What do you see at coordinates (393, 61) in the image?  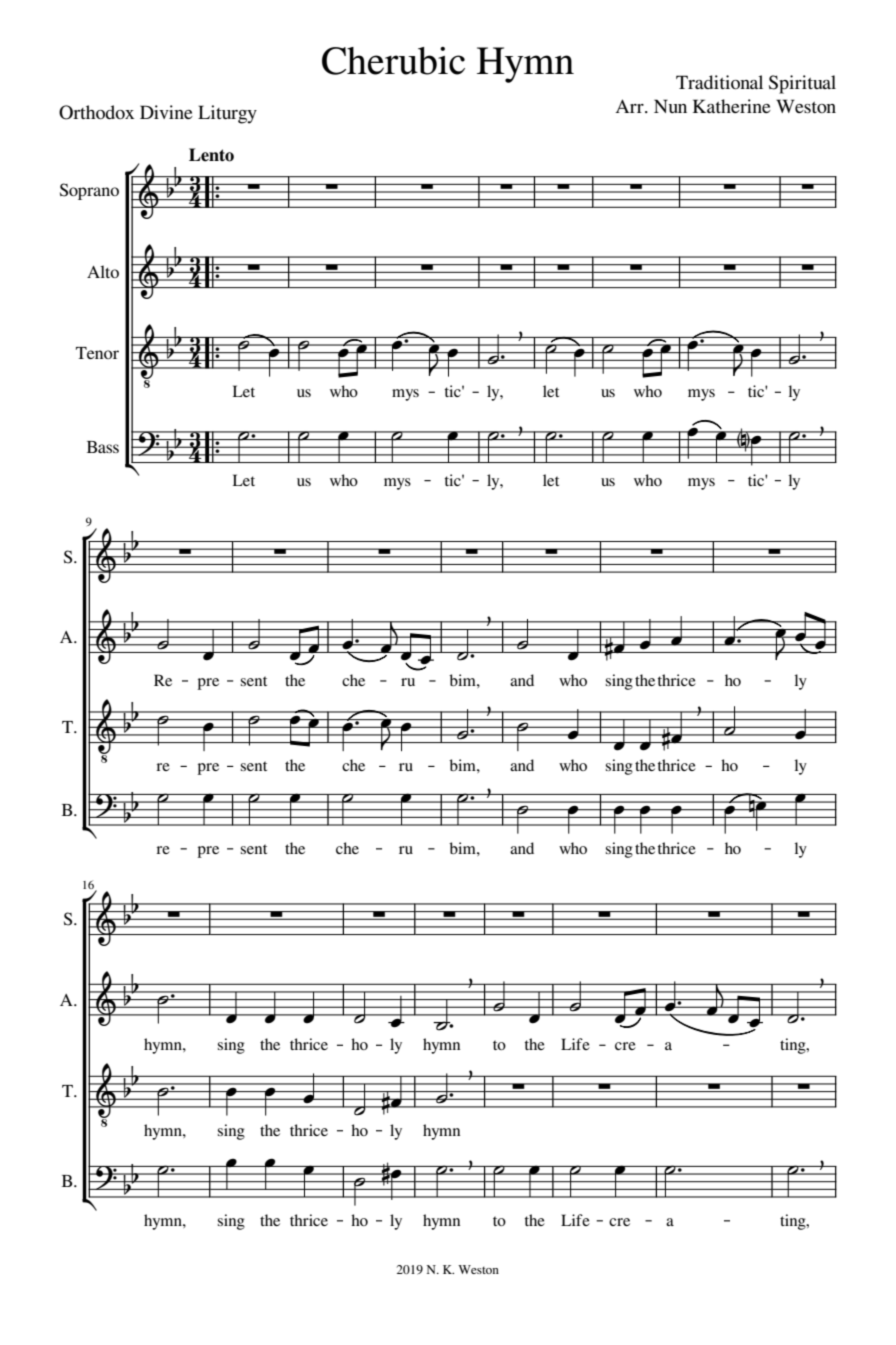 I see `Cherubic` at bounding box center [393, 61].
